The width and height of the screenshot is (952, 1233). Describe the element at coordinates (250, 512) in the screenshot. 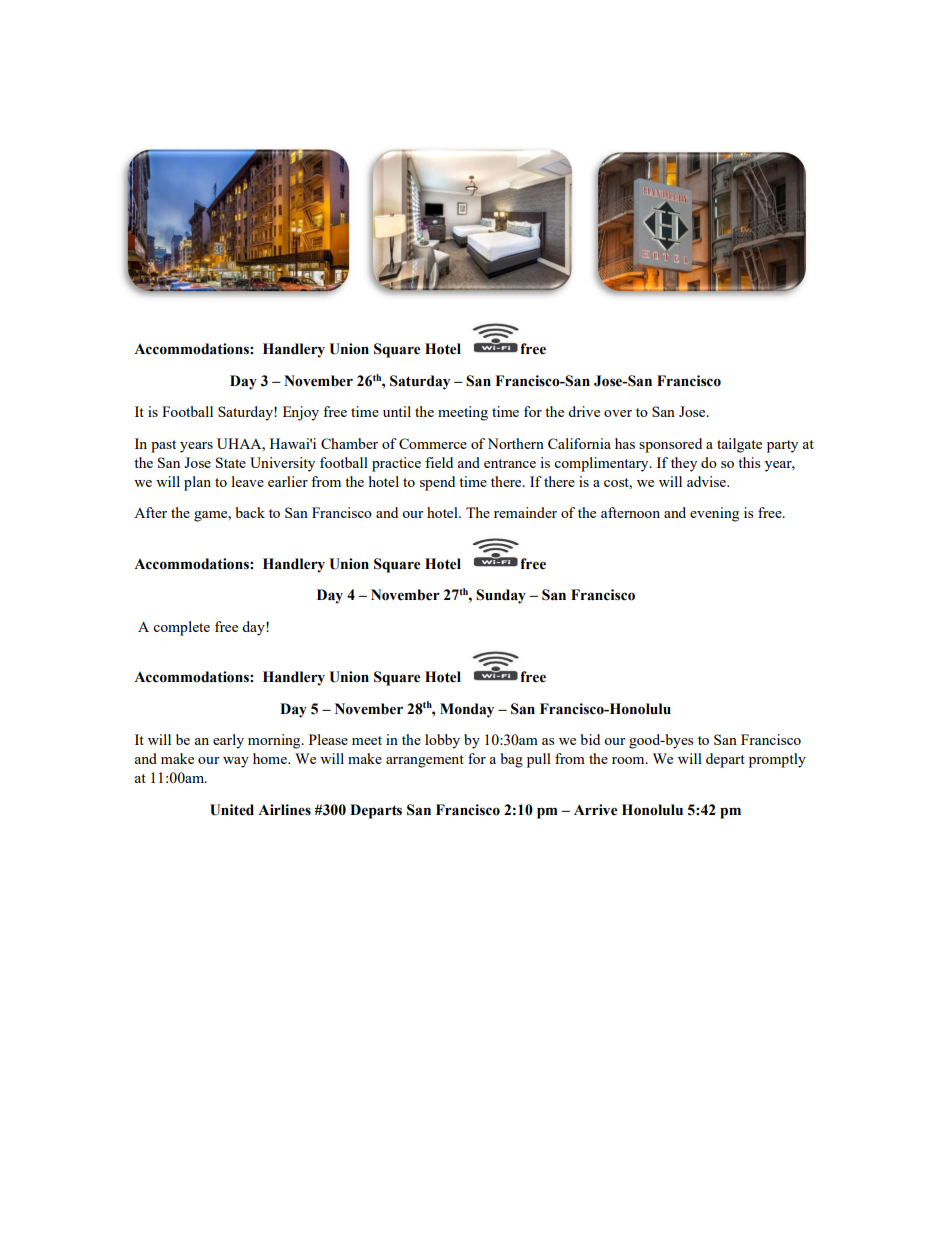

I see `back` at that location.
